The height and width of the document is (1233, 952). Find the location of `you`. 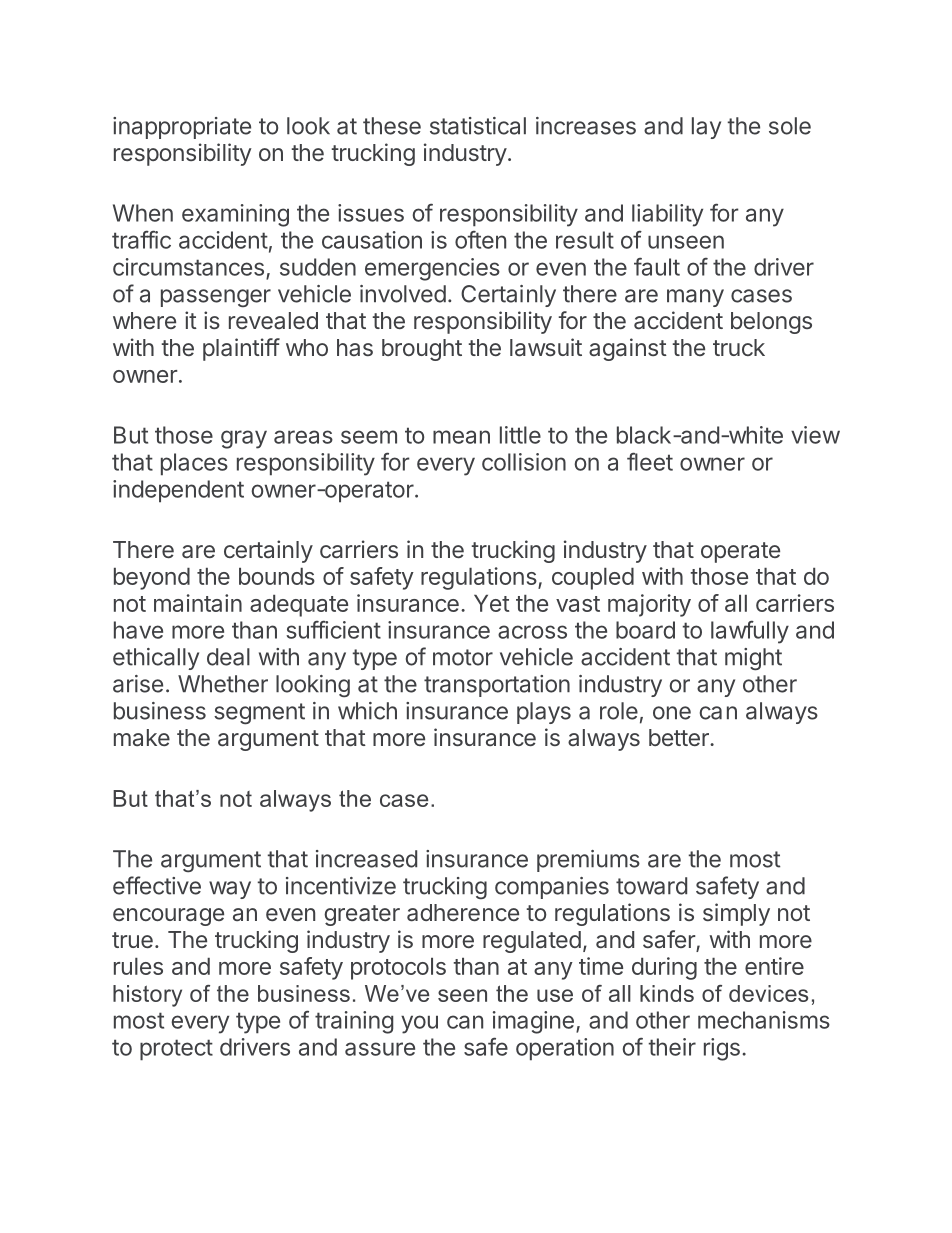

you is located at coordinates (419, 1024).
